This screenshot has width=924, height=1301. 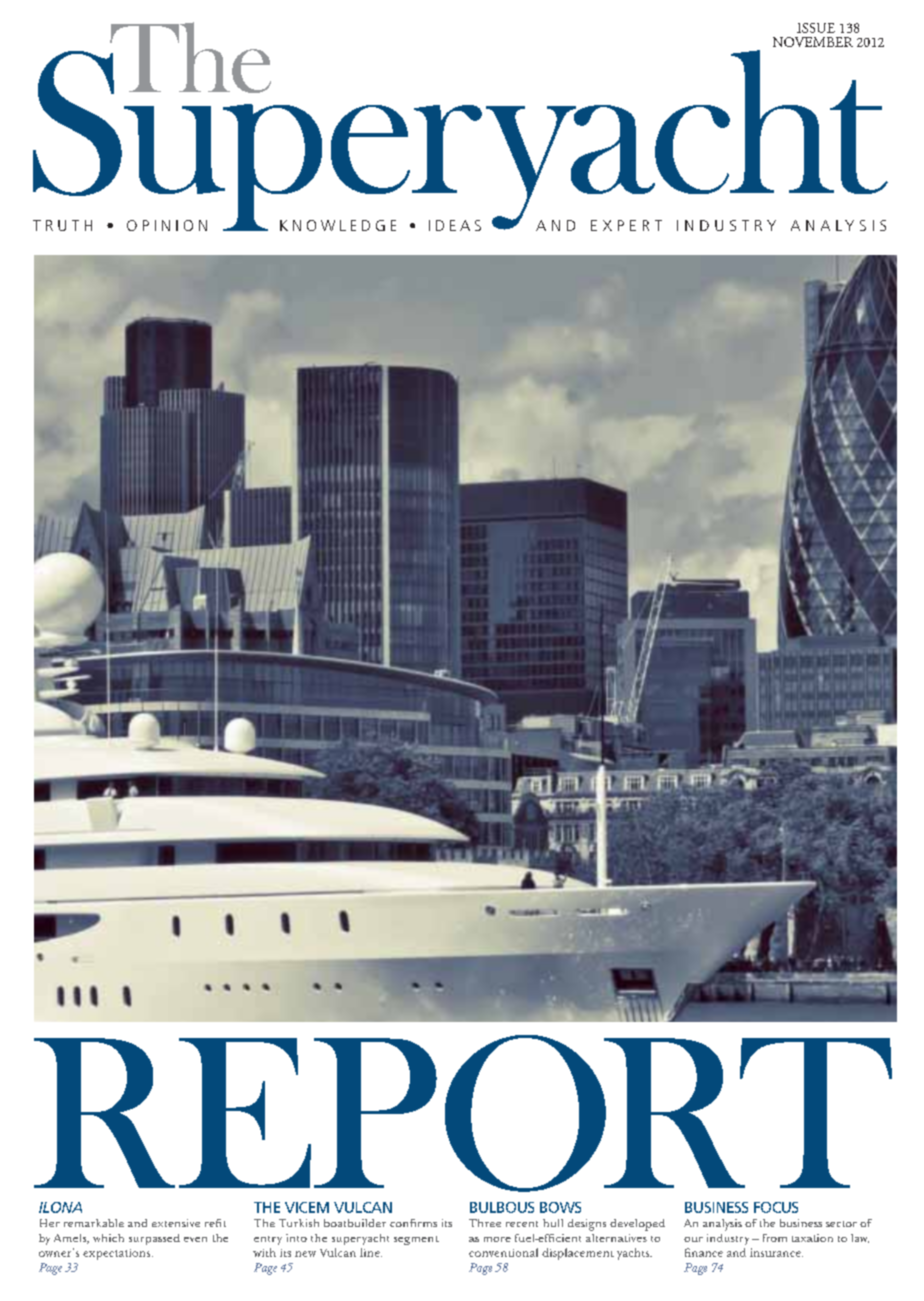 I want to click on Three, so click(x=485, y=1223).
